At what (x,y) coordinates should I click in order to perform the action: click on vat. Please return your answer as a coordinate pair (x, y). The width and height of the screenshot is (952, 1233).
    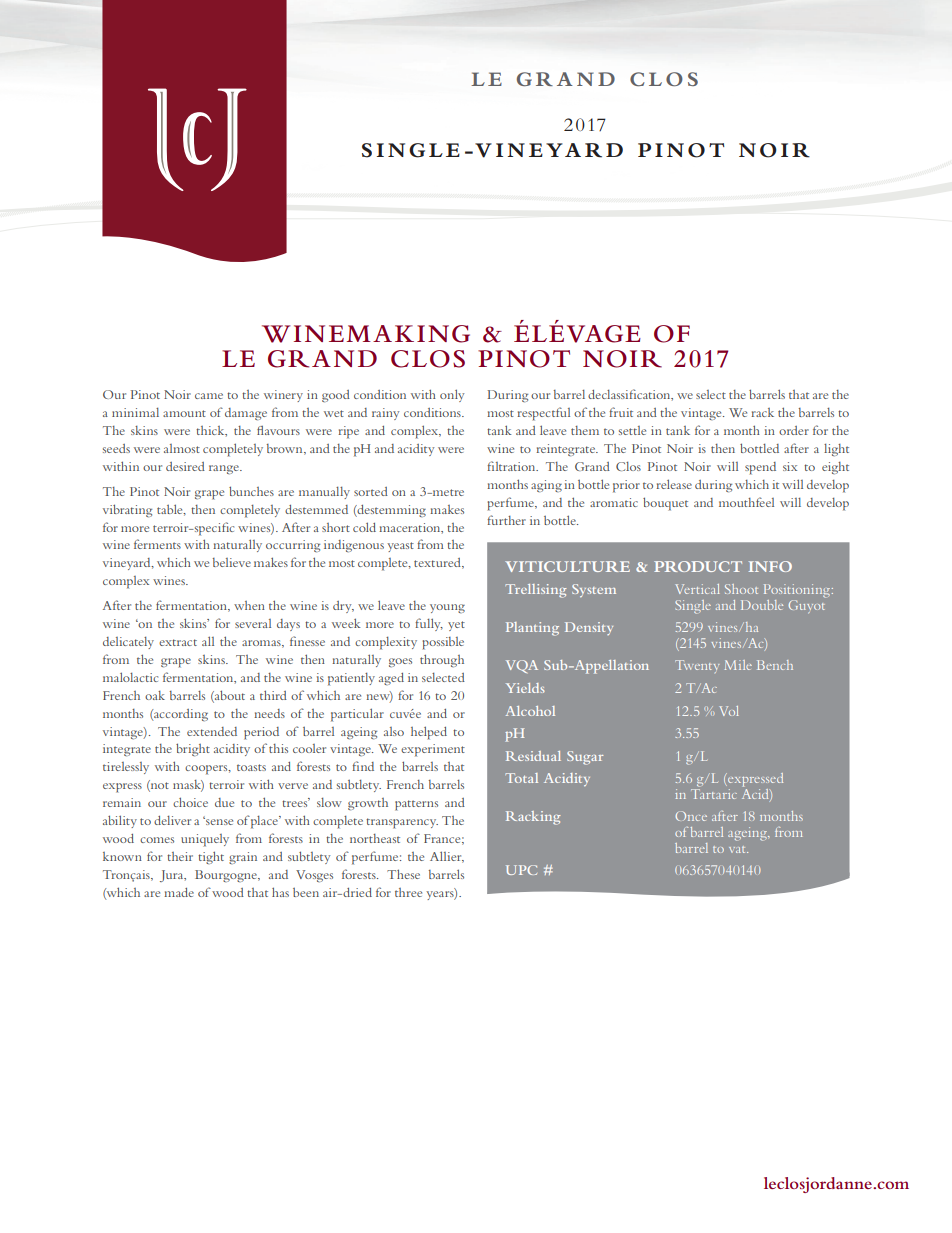
    Looking at the image, I should click on (738, 849).
